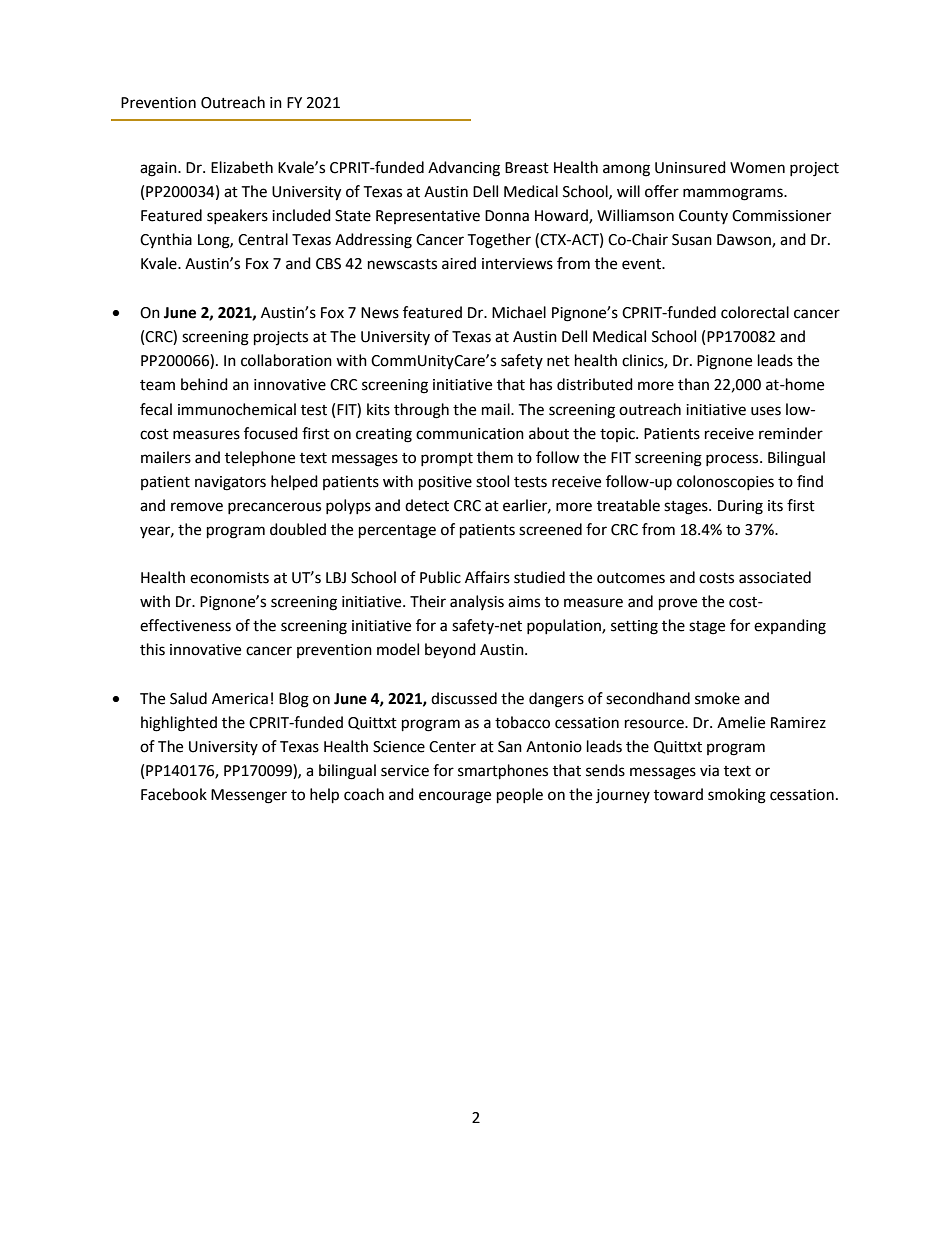 The width and height of the screenshot is (952, 1233). What do you see at coordinates (693, 384) in the screenshot?
I see `than` at bounding box center [693, 384].
